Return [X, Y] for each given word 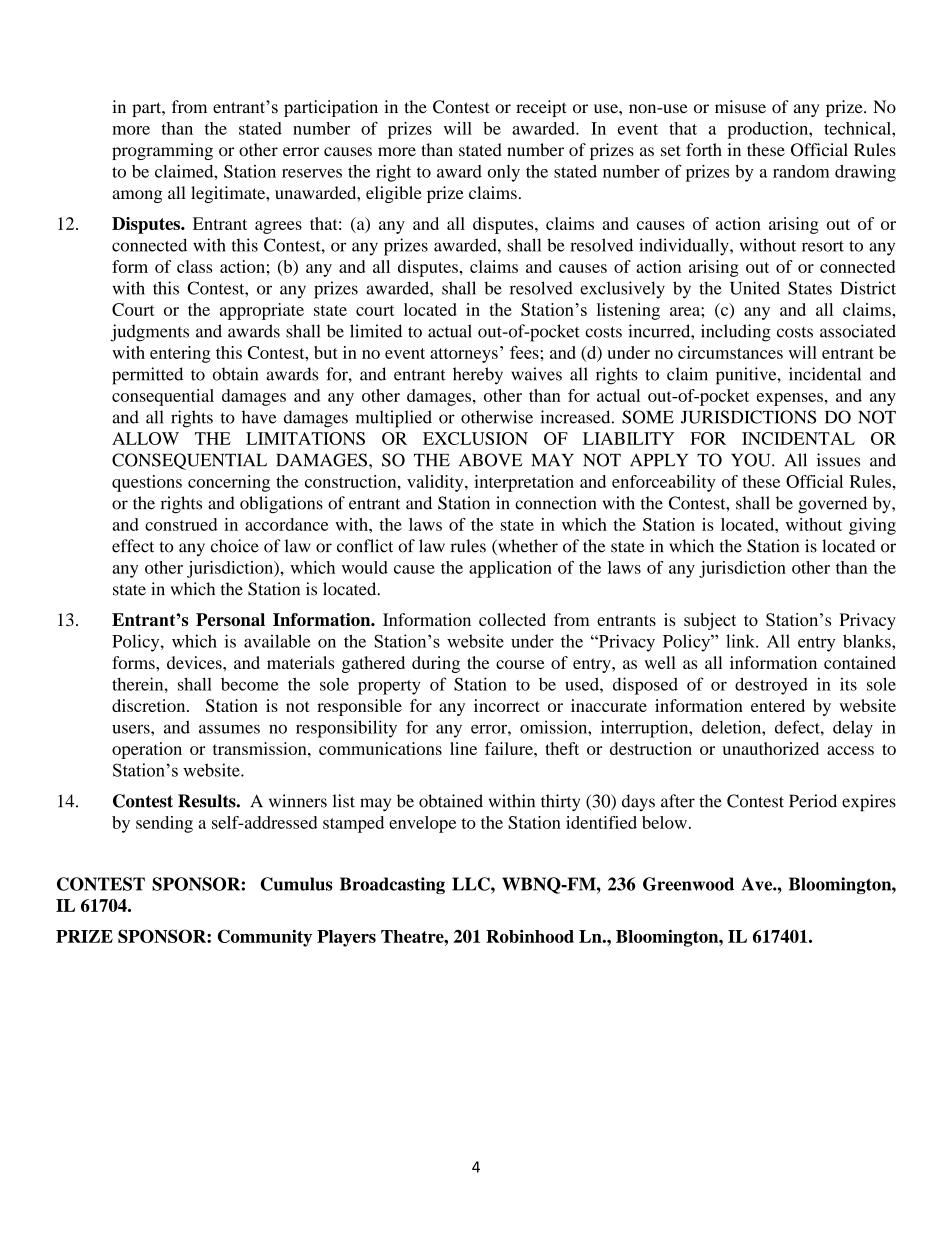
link [741, 641]
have [259, 417]
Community [265, 938]
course [520, 664]
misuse [740, 107]
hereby [478, 376]
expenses [790, 399]
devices [195, 662]
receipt [541, 108]
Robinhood [530, 936]
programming [162, 151]
